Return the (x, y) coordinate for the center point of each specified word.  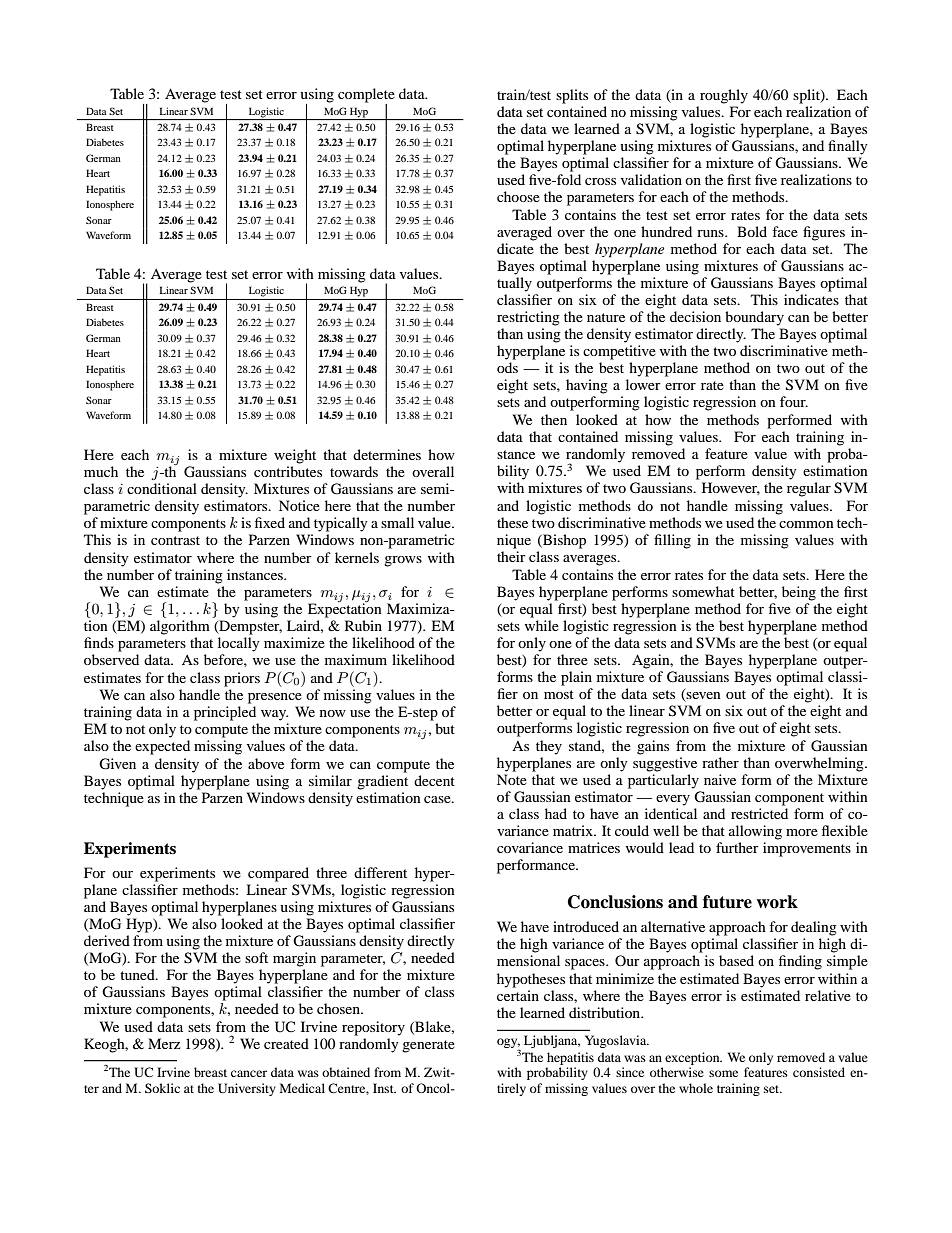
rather (720, 762)
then (554, 419)
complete (366, 96)
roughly (724, 96)
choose (518, 196)
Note (512, 779)
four (794, 401)
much (101, 471)
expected (162, 747)
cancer (249, 1073)
